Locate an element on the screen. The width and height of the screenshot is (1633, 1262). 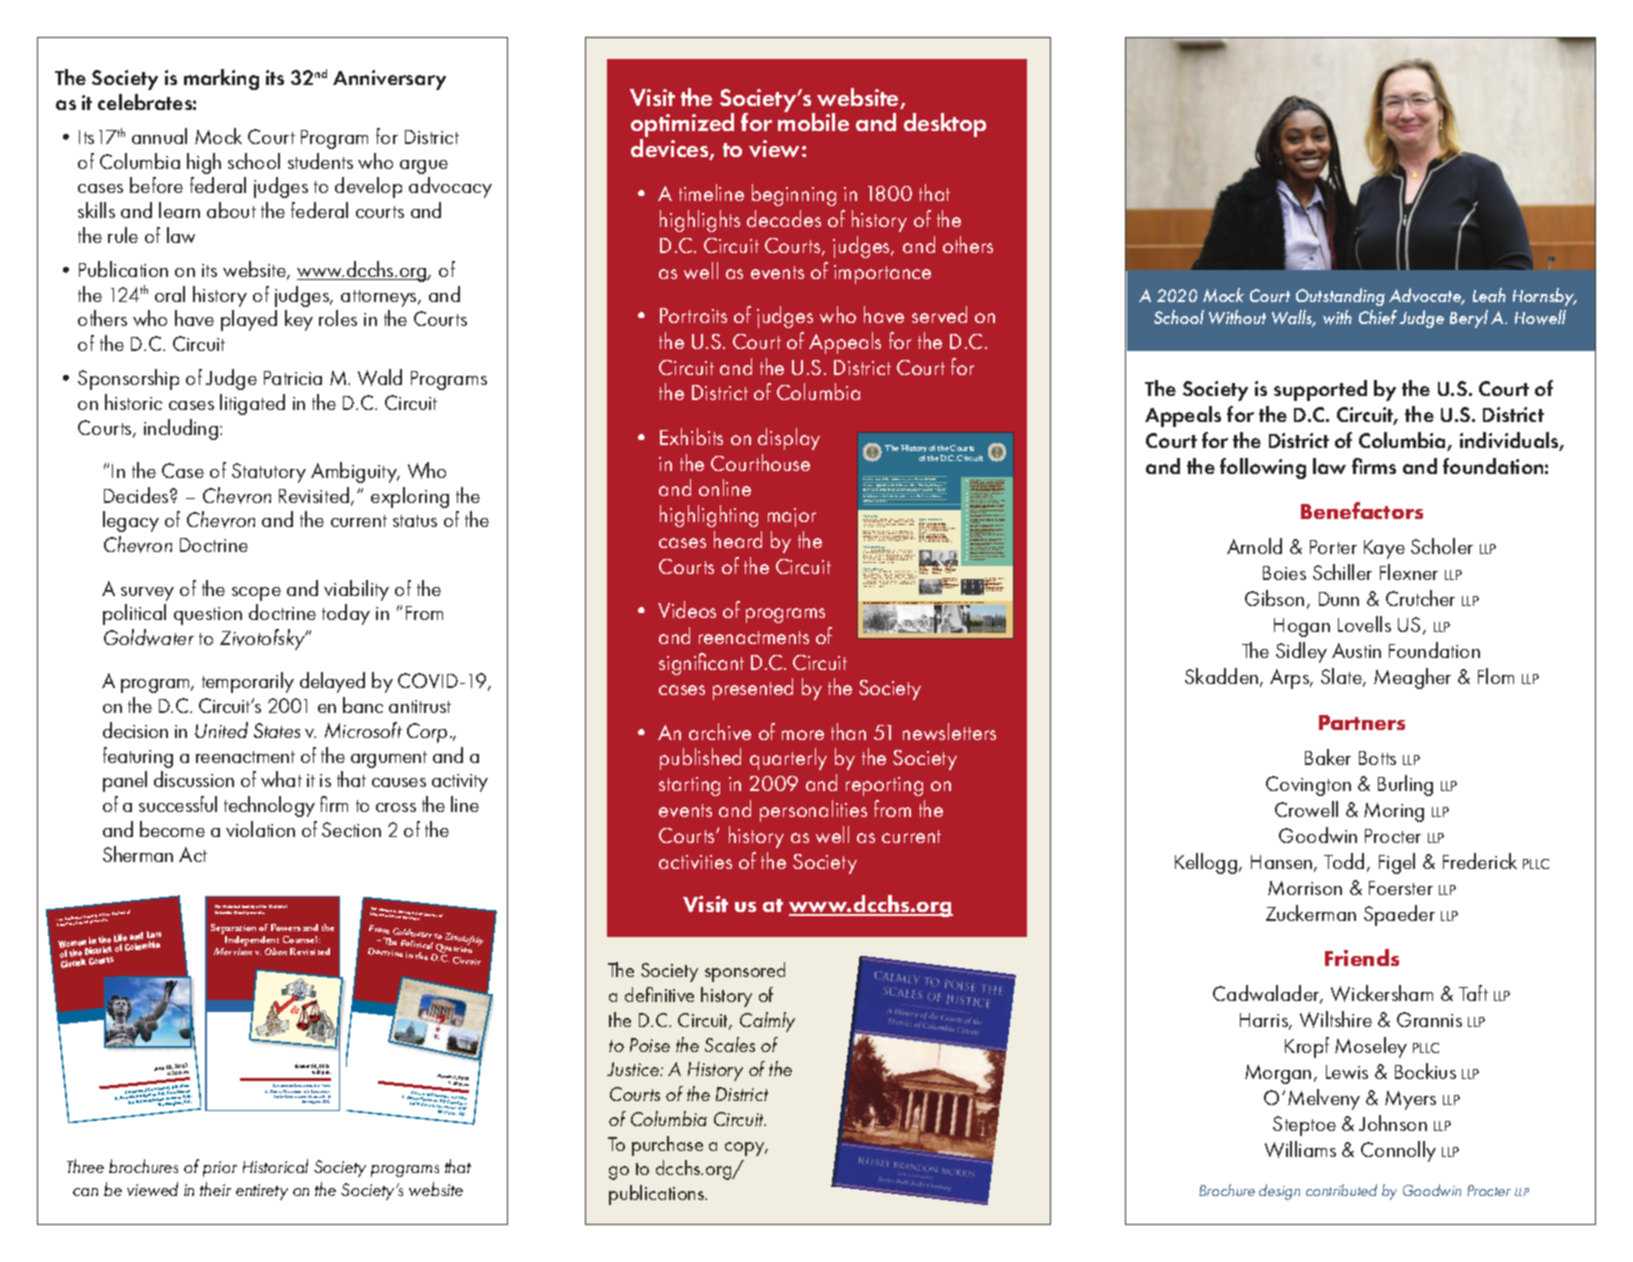
contributed is located at coordinates (1341, 1190).
